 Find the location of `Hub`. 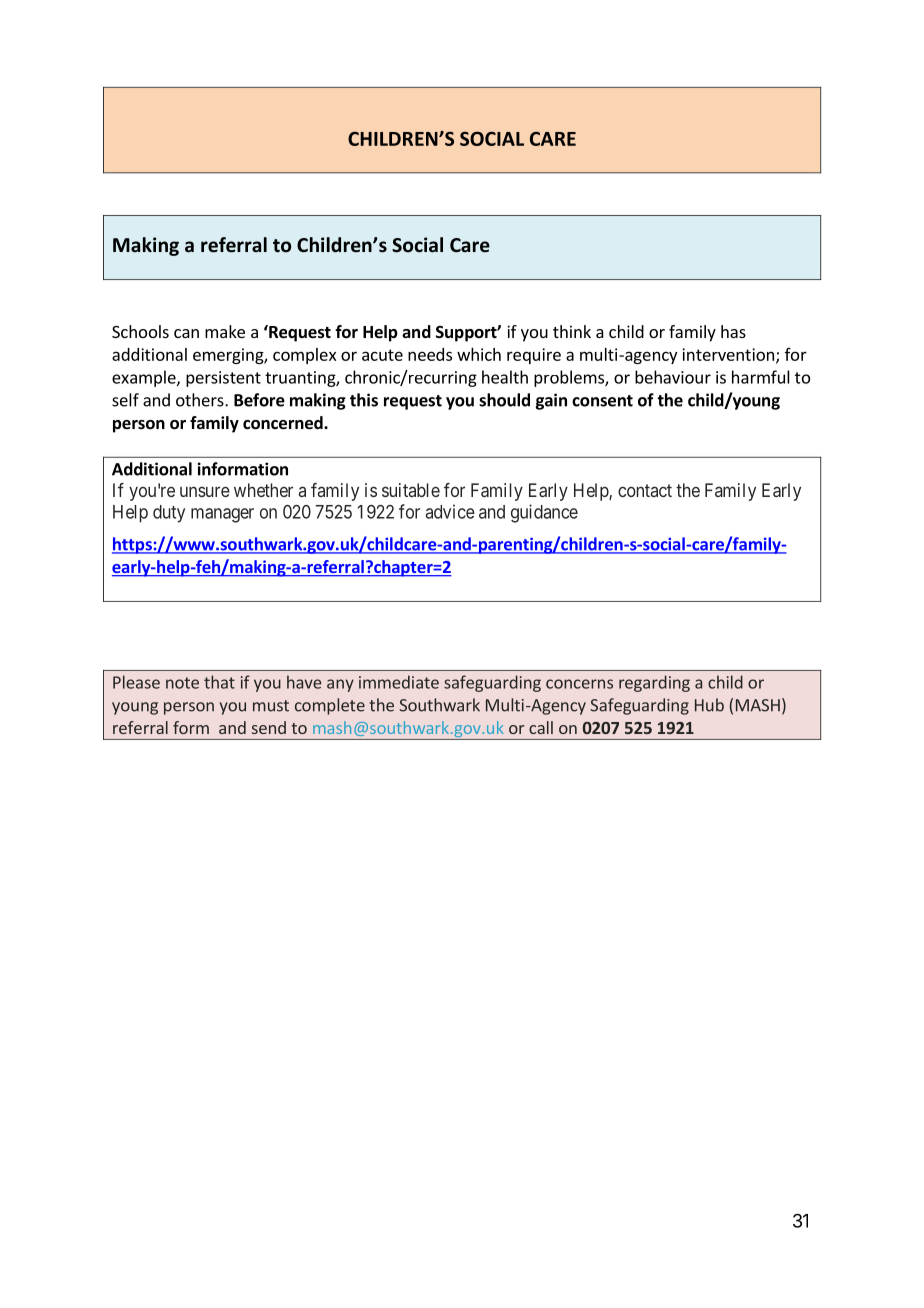

Hub is located at coordinates (709, 705).
